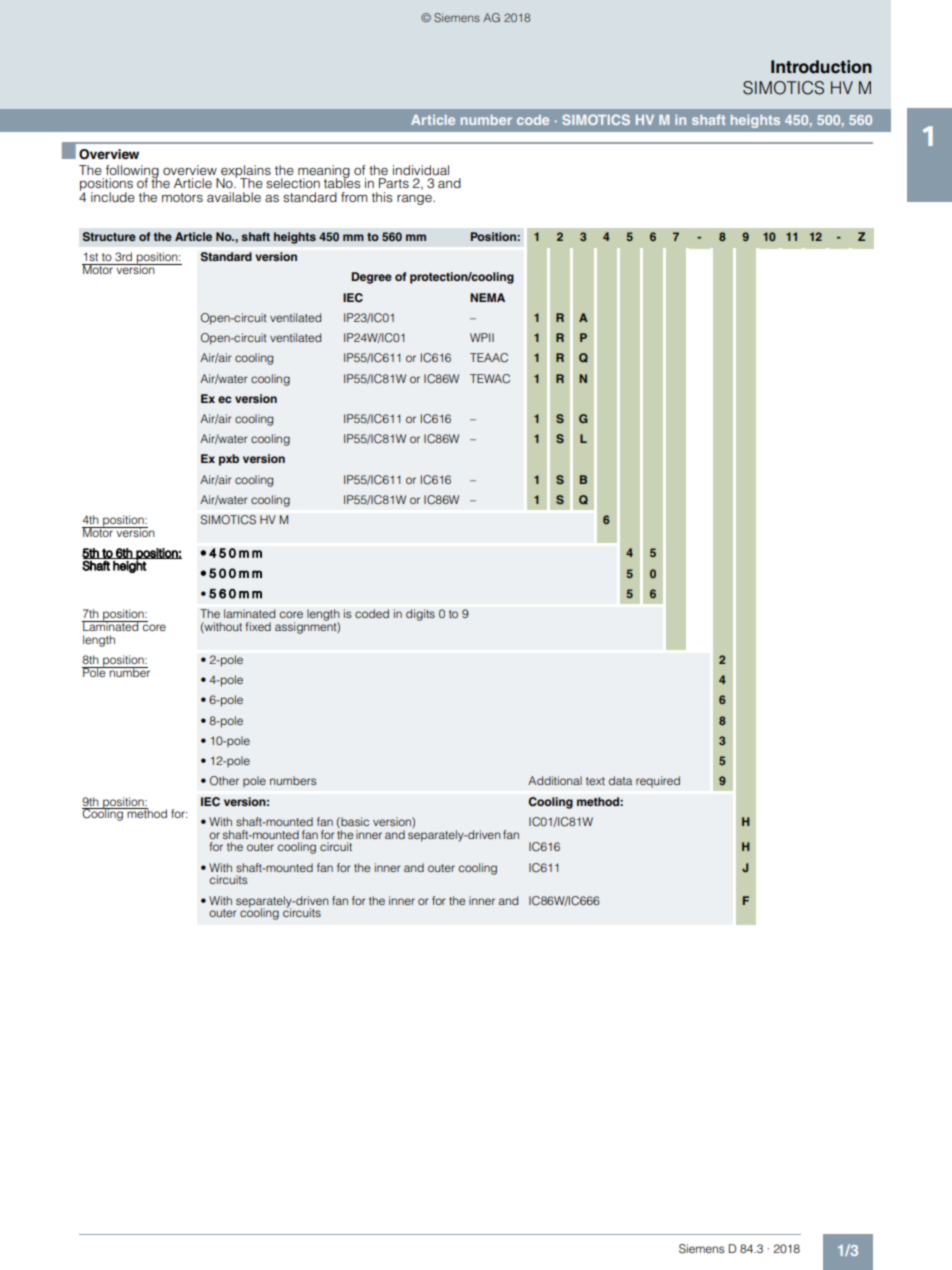  I want to click on individual, so click(421, 170).
